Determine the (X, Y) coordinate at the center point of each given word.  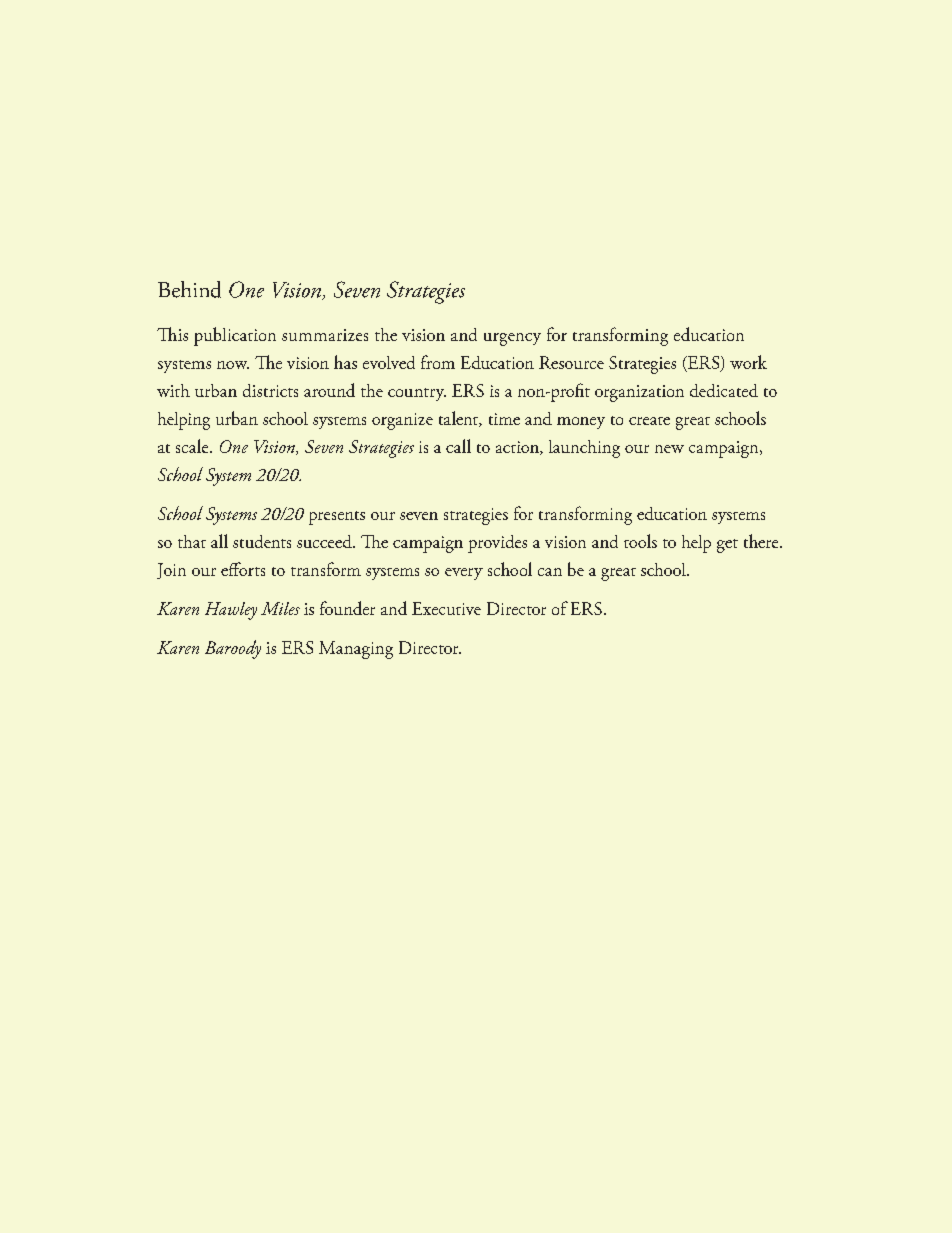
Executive (446, 608)
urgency (512, 339)
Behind (189, 289)
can (550, 572)
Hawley (231, 611)
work (748, 362)
